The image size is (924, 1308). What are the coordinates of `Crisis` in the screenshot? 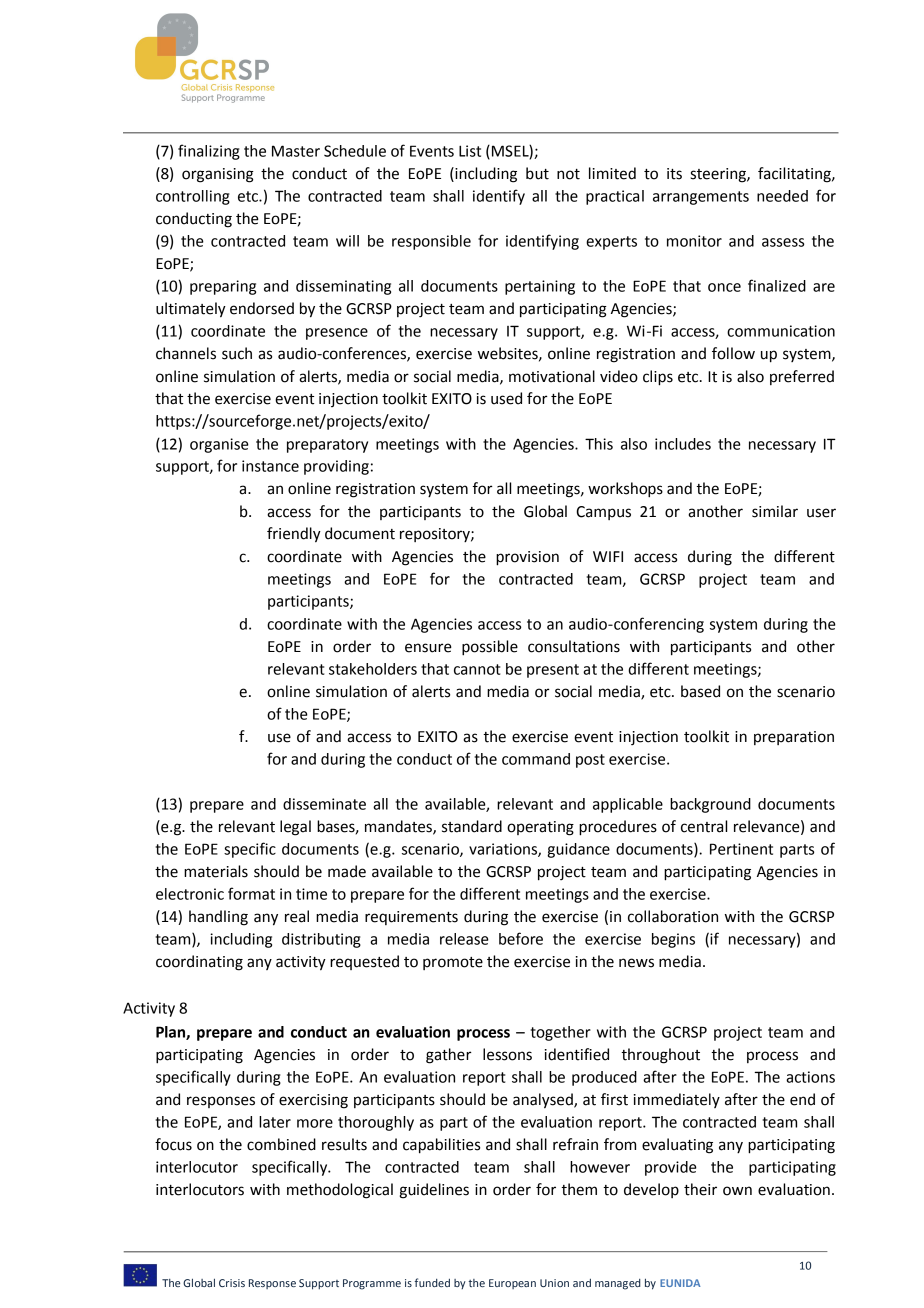 It's located at (232, 1283).
